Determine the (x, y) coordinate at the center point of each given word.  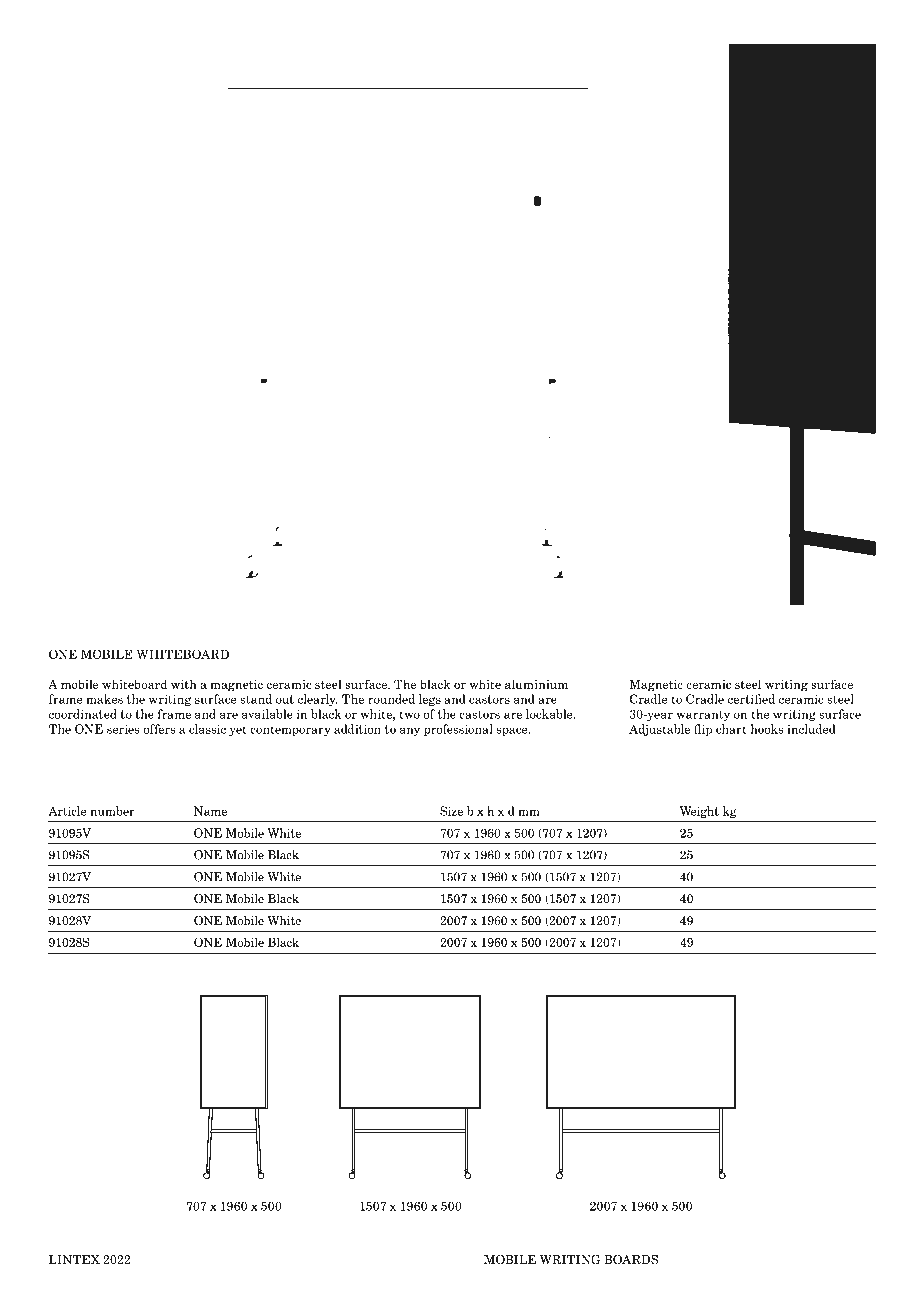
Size (451, 811)
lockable (550, 714)
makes (104, 699)
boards (631, 1260)
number (112, 811)
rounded (391, 699)
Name (210, 811)
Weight (699, 812)
